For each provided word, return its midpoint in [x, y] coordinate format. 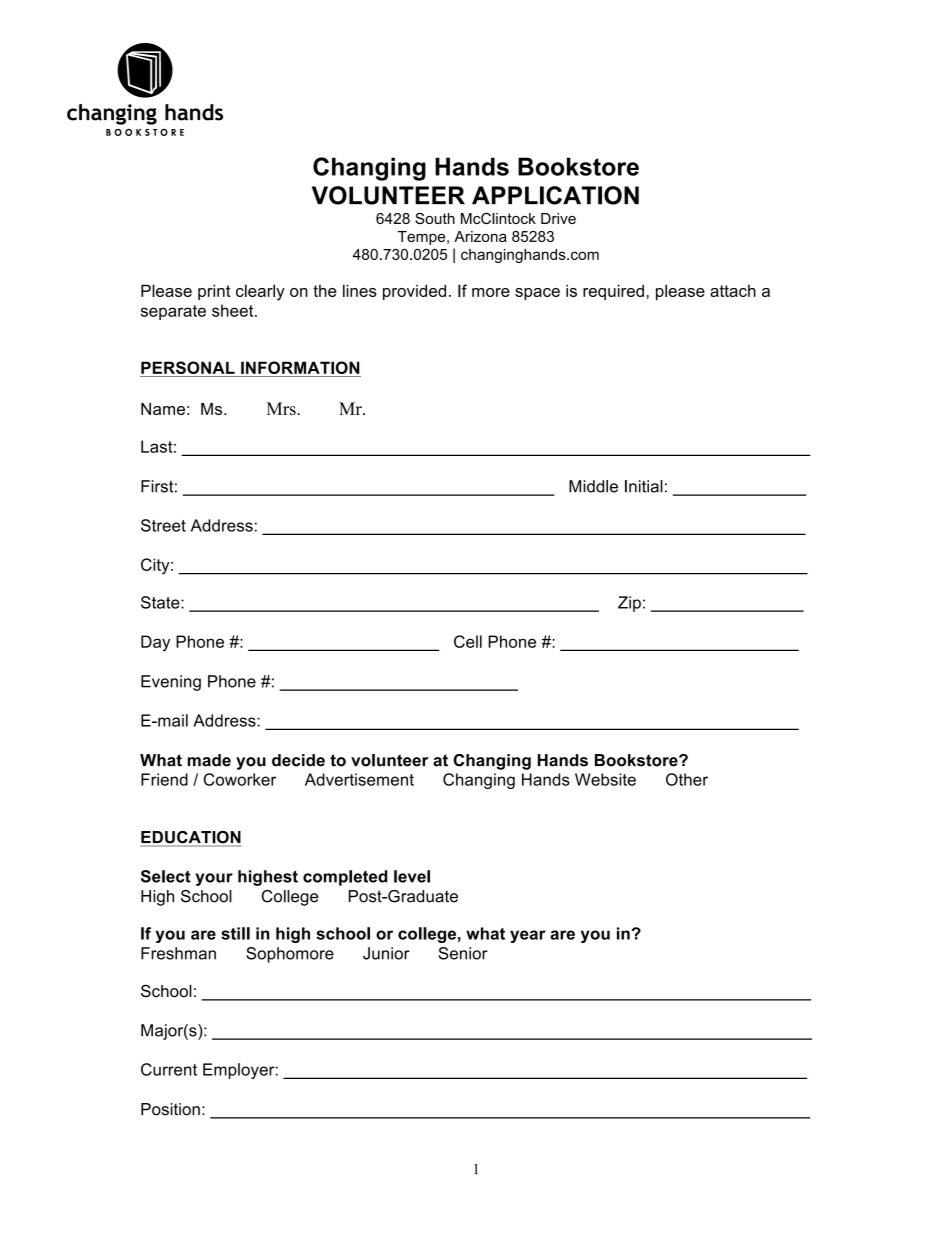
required [613, 292]
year [528, 936]
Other [687, 779]
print [214, 292]
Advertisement [359, 779]
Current [169, 1069]
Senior [463, 953]
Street [163, 525]
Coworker [240, 779]
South [435, 218]
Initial [644, 486]
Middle [593, 486]
